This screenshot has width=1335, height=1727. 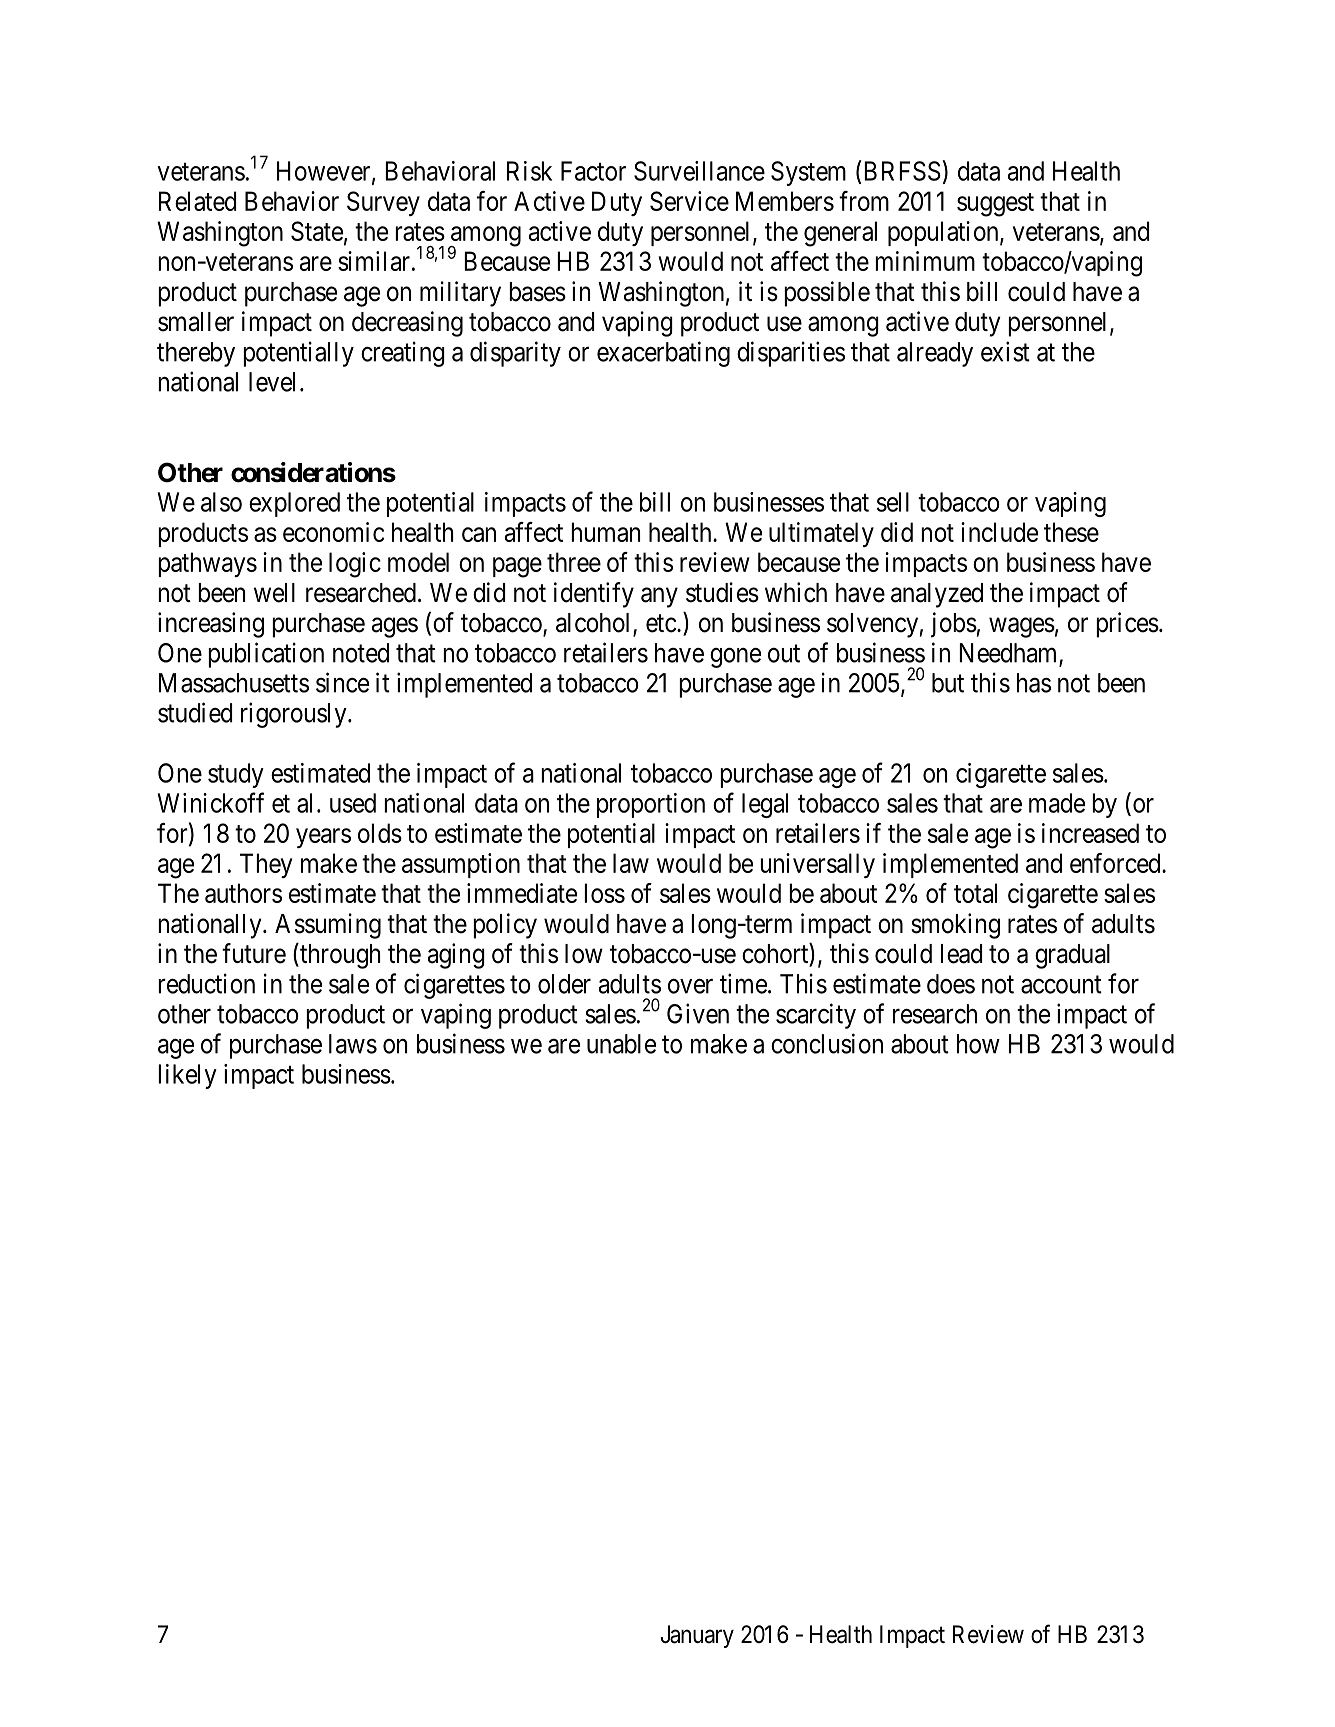 I want to click on include, so click(x=999, y=532).
